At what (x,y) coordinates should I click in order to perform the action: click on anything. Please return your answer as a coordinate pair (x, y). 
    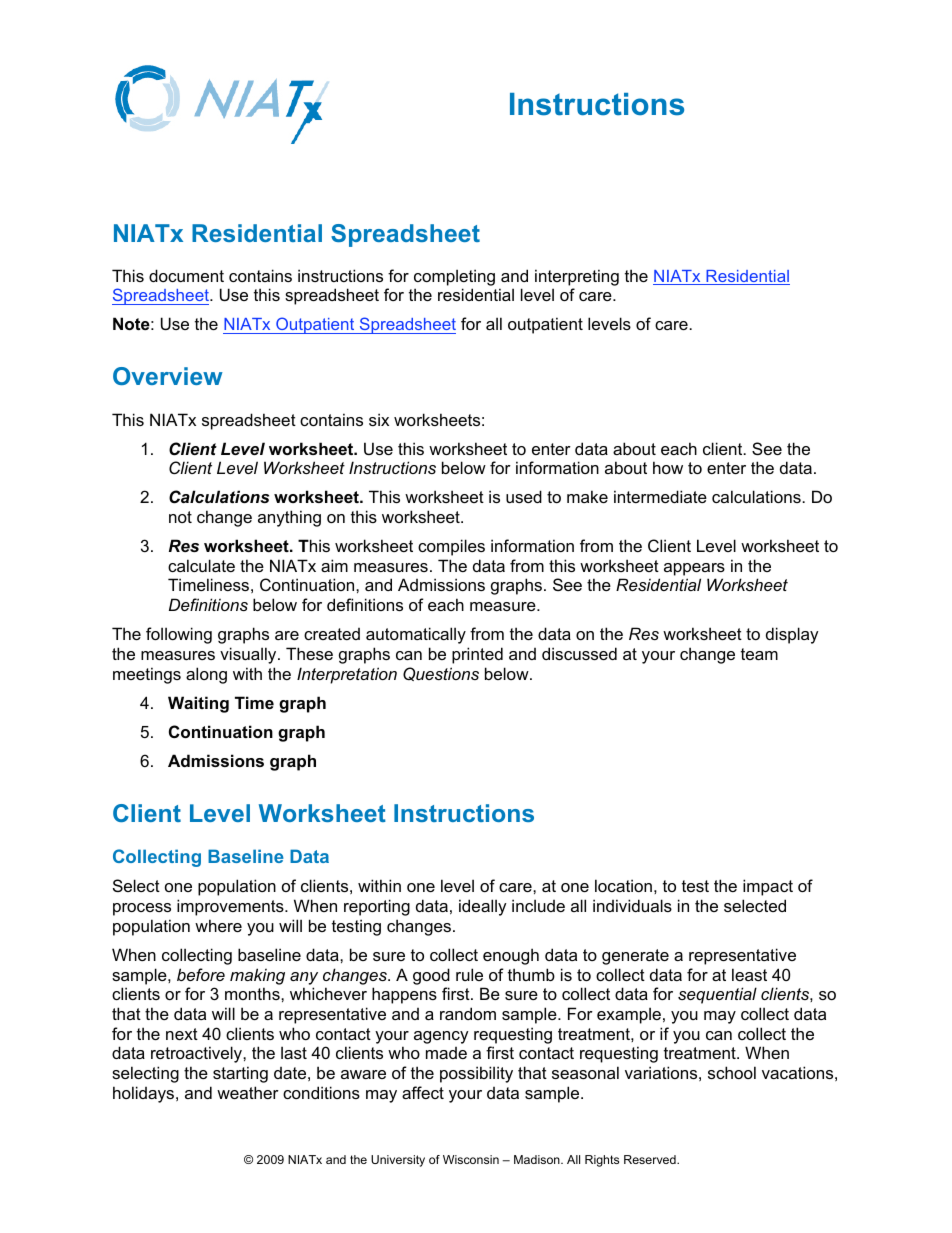
    Looking at the image, I should click on (289, 518).
